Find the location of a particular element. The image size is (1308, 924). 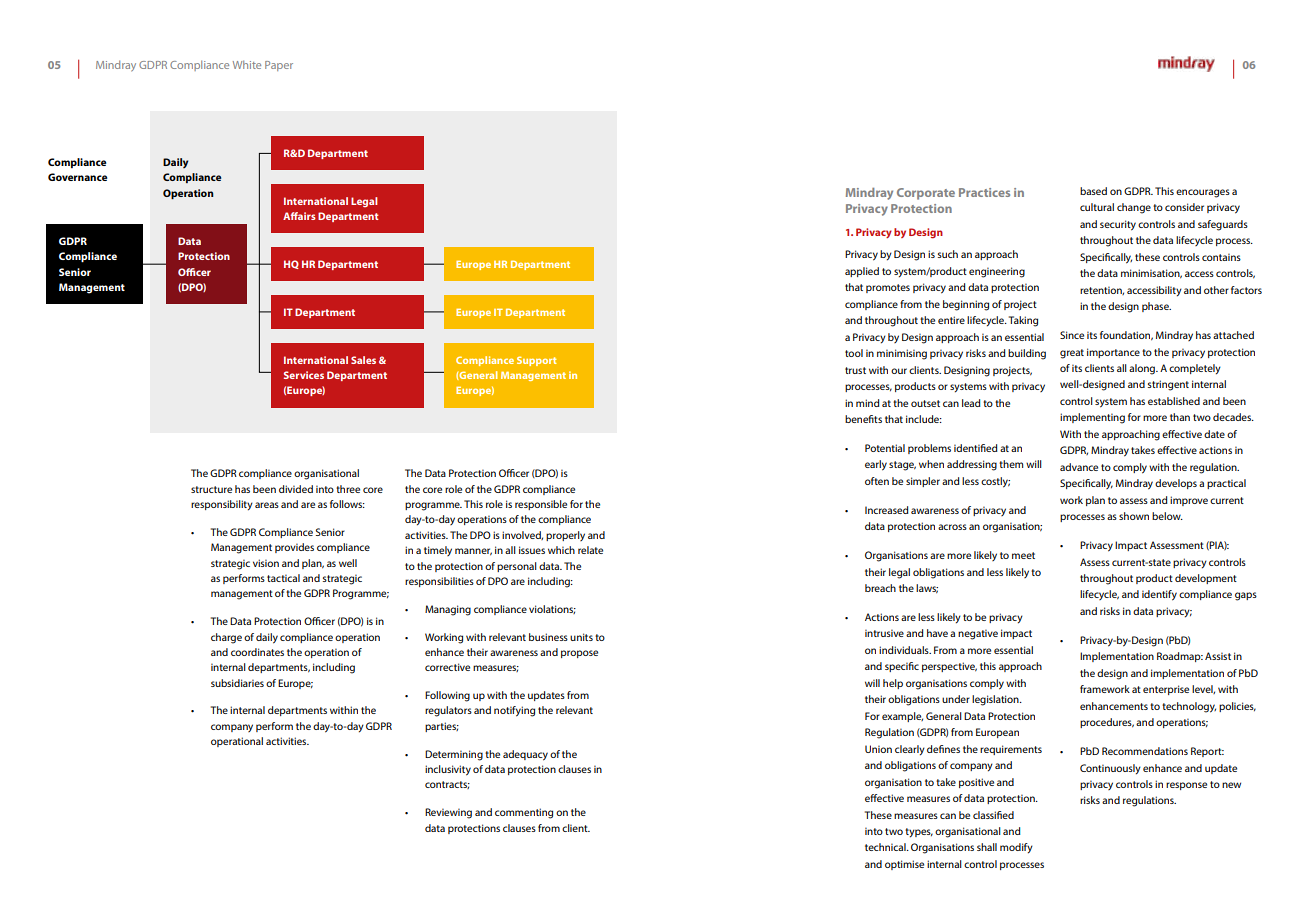

White is located at coordinates (247, 64).
